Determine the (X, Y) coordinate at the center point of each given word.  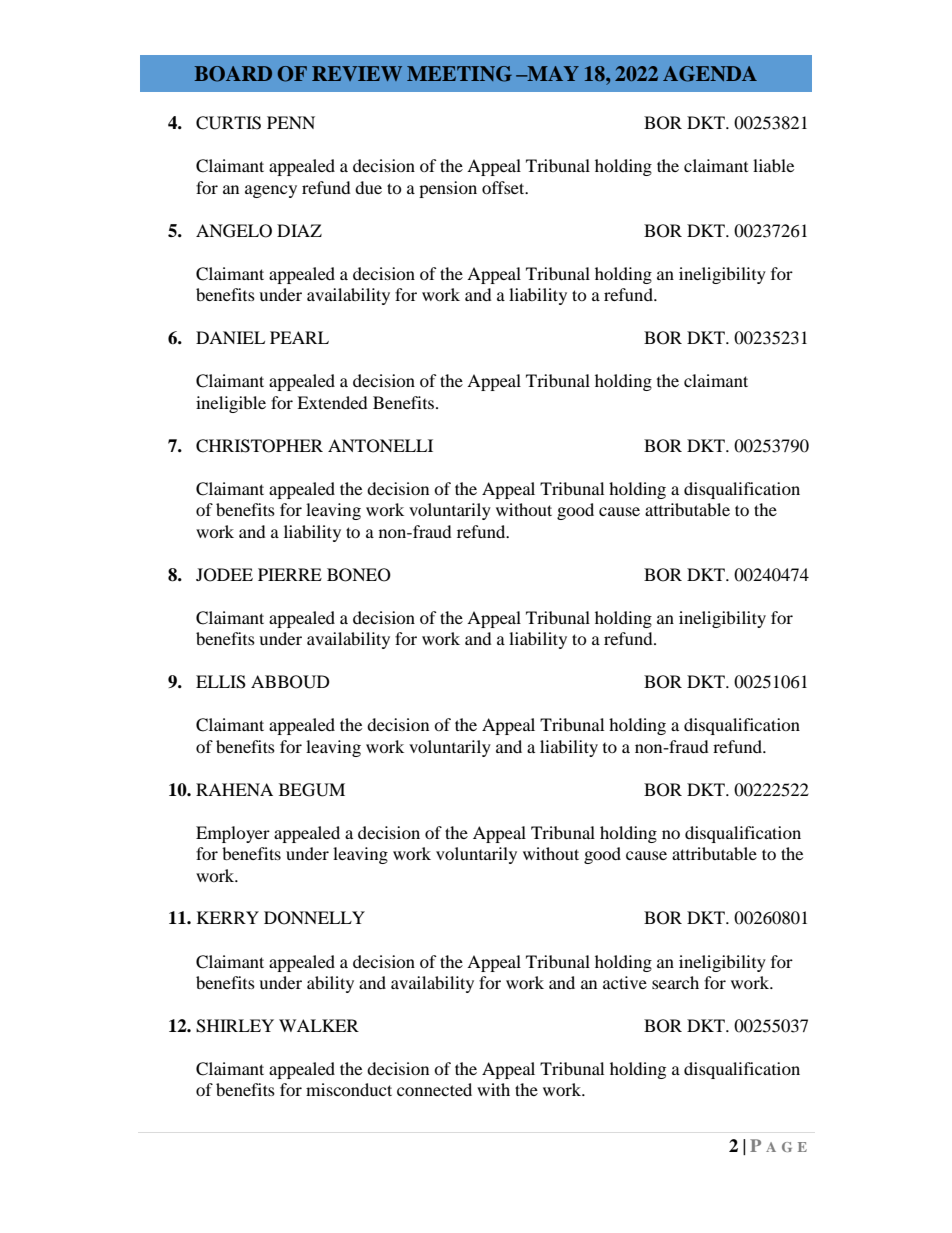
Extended (332, 402)
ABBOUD (290, 682)
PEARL (299, 337)
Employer (233, 834)
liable (773, 165)
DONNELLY (314, 918)
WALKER (319, 1025)
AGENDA (710, 74)
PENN (291, 122)
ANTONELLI (380, 446)
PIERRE (290, 574)
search (675, 982)
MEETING (459, 74)
